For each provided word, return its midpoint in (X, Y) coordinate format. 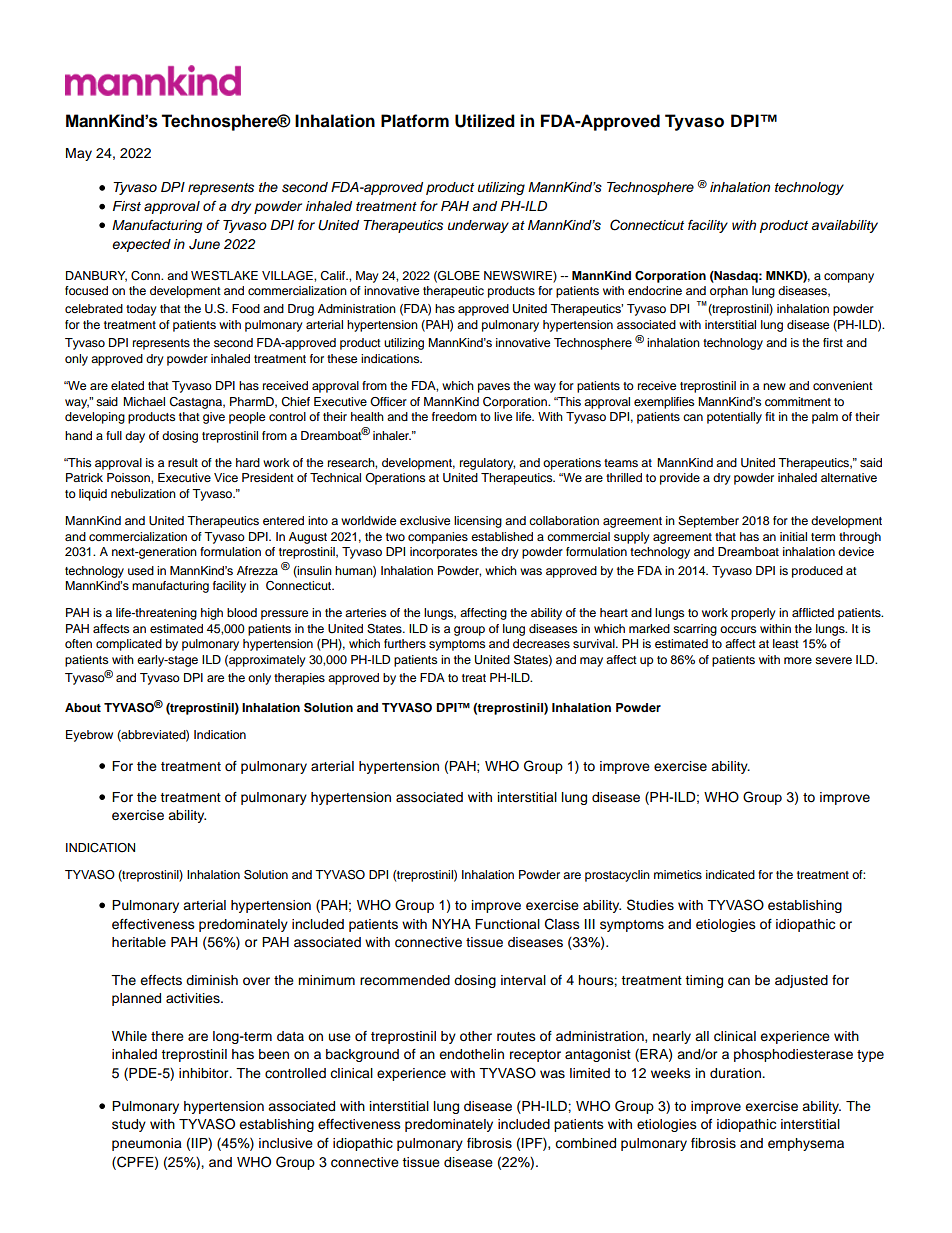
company (849, 278)
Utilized (485, 121)
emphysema (806, 1144)
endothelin (471, 1054)
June (204, 244)
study (129, 1125)
